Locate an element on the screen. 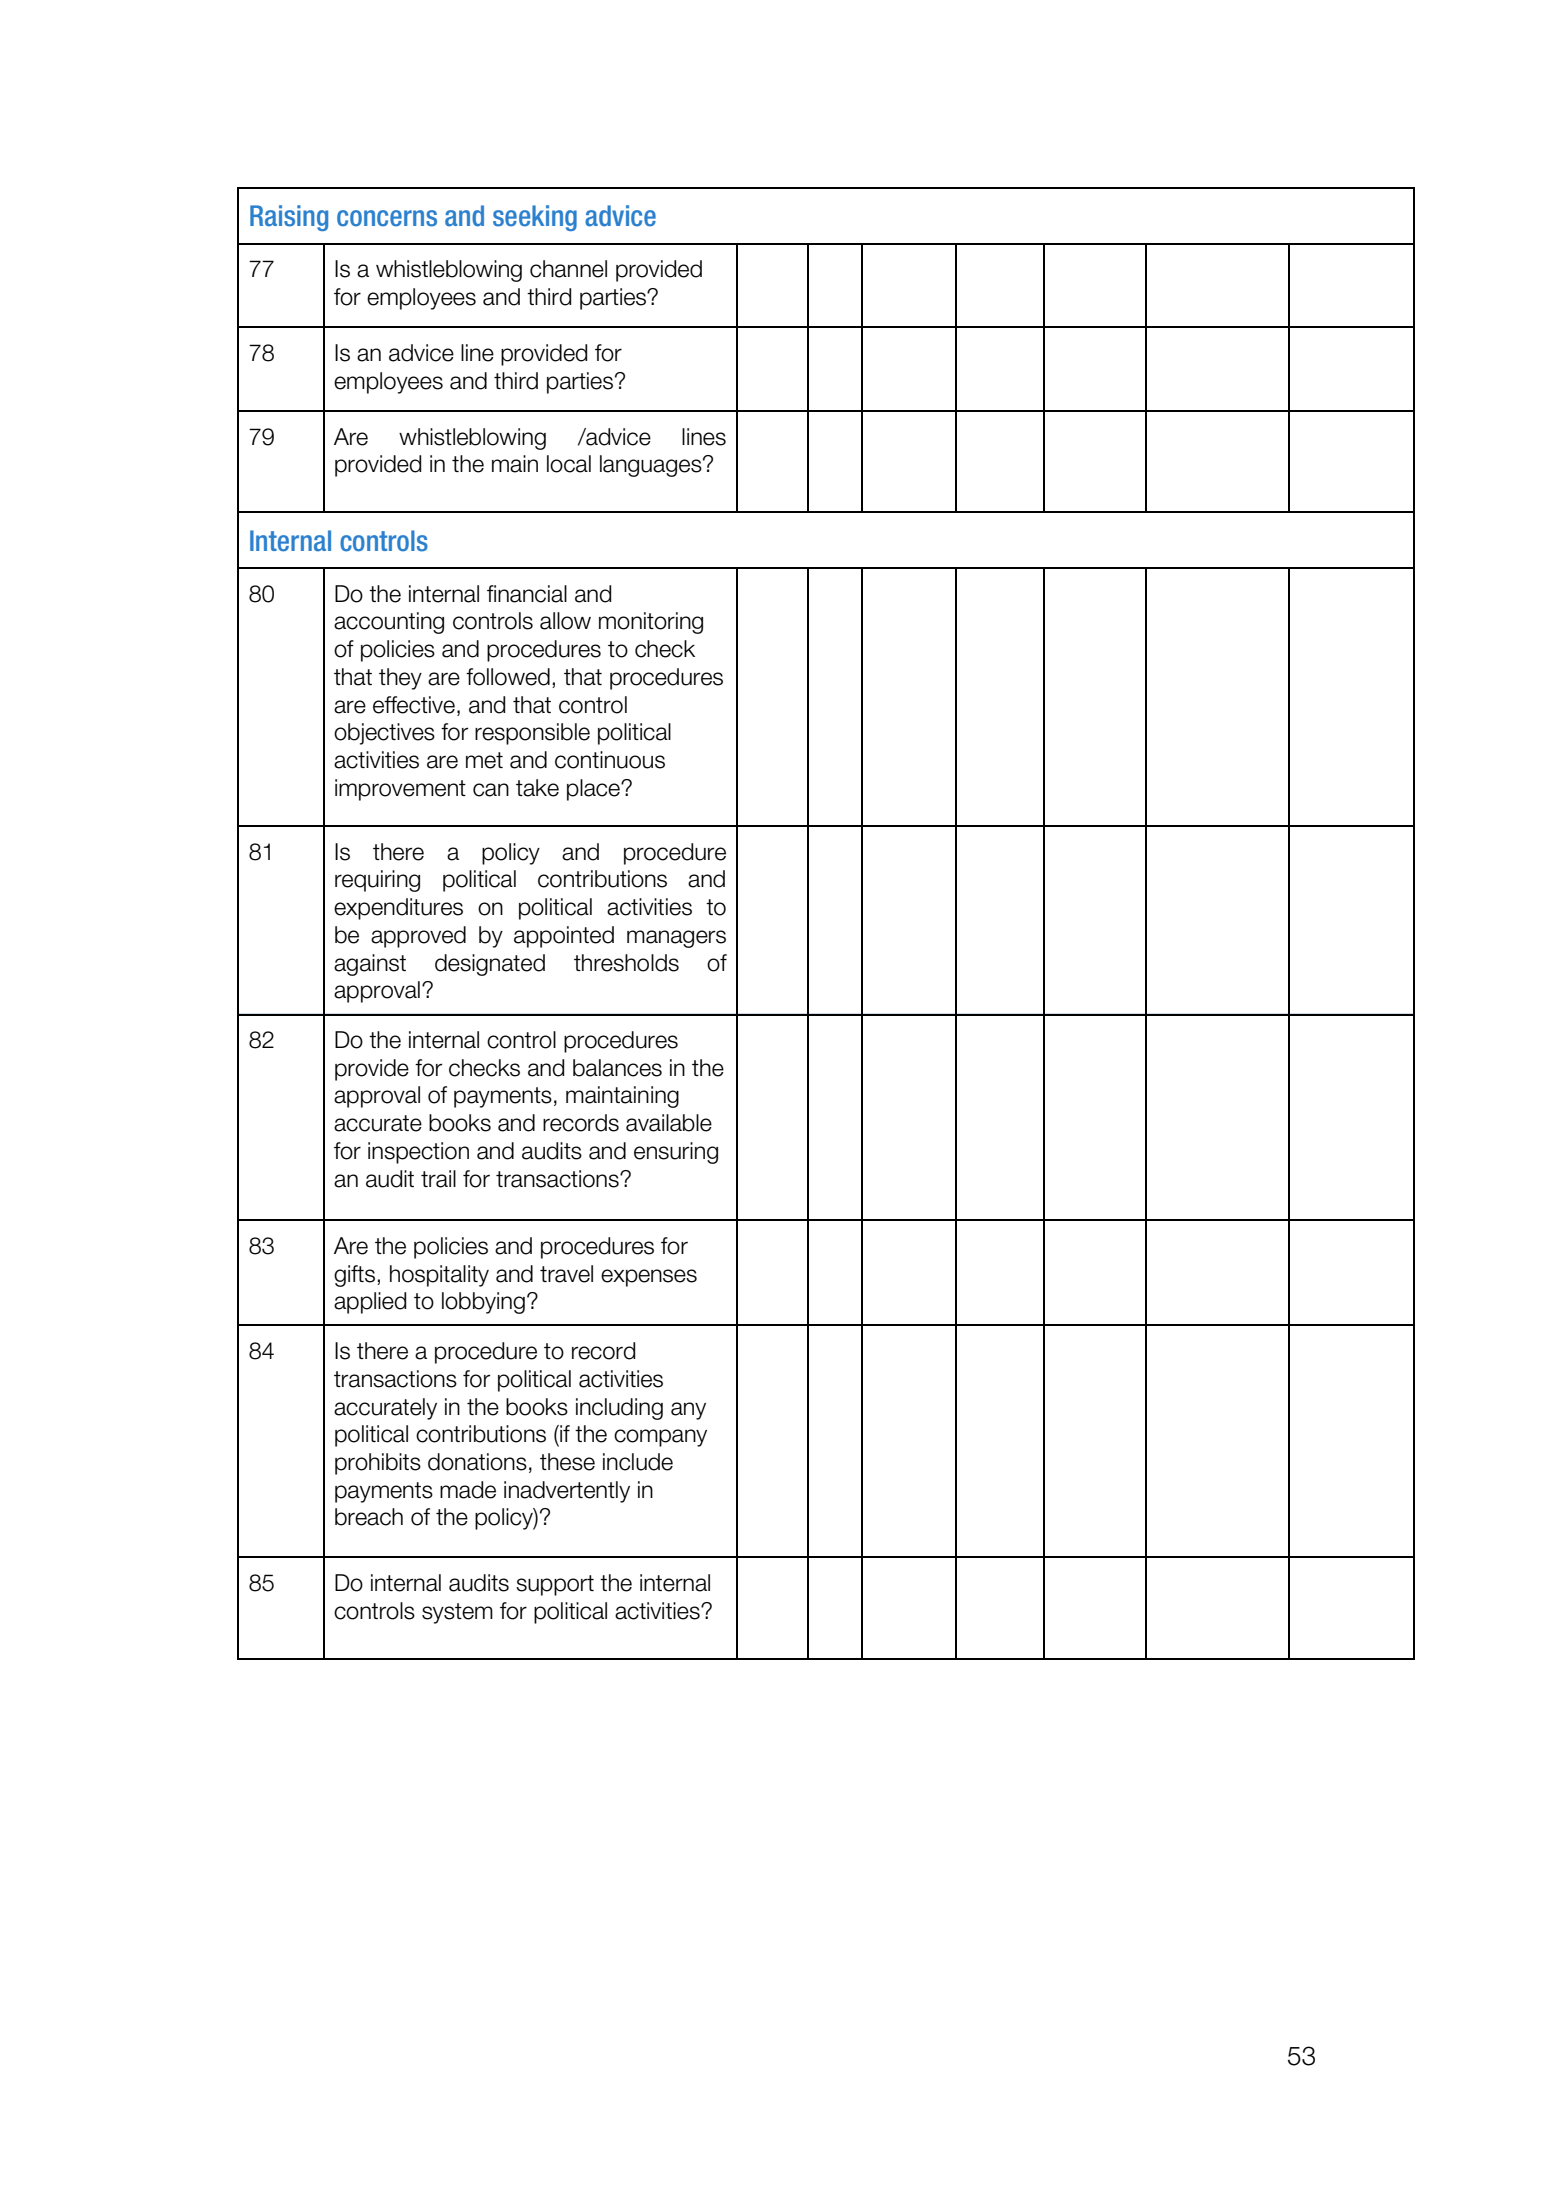  continuous is located at coordinates (610, 760).
